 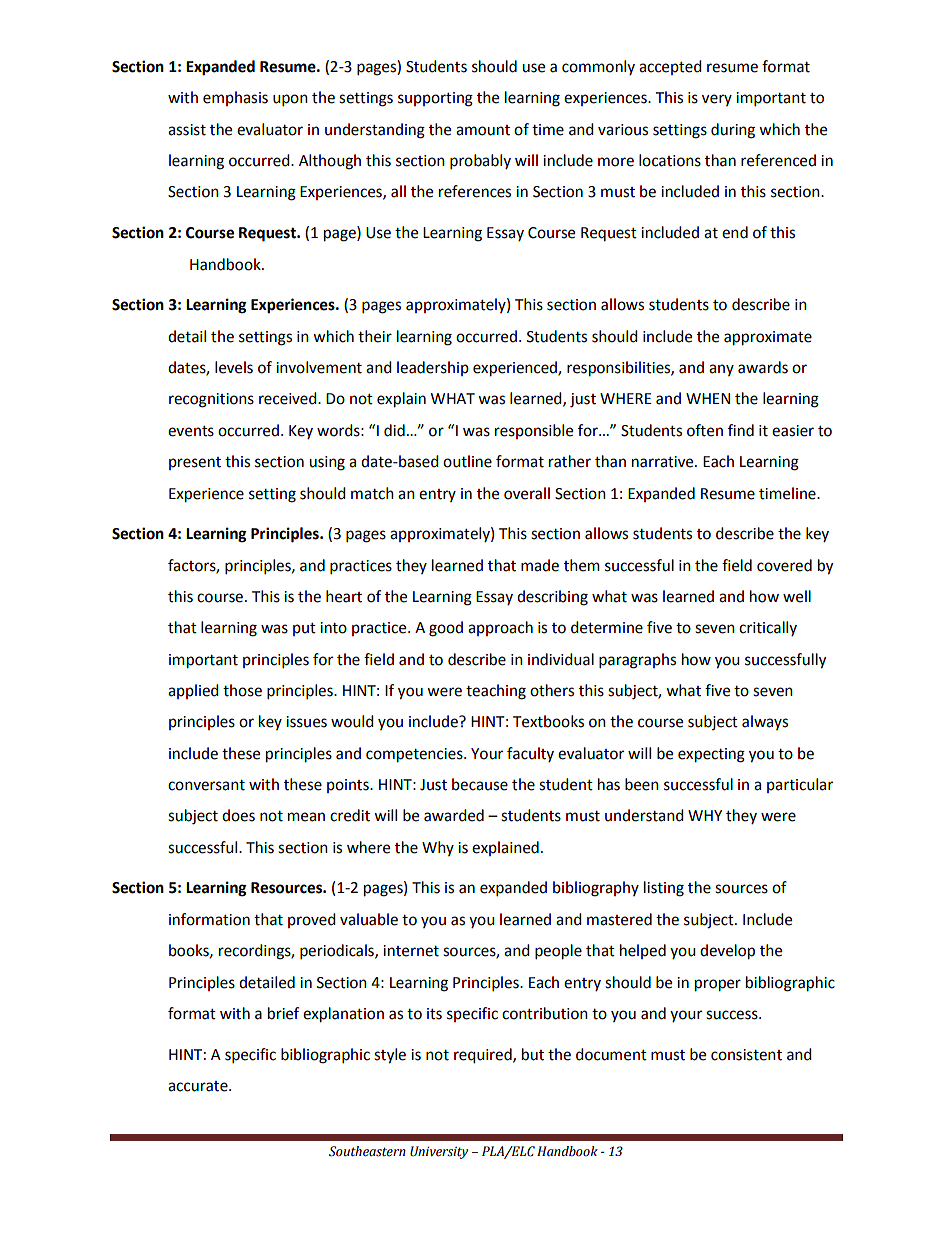 I want to click on University, so click(x=439, y=1152).
